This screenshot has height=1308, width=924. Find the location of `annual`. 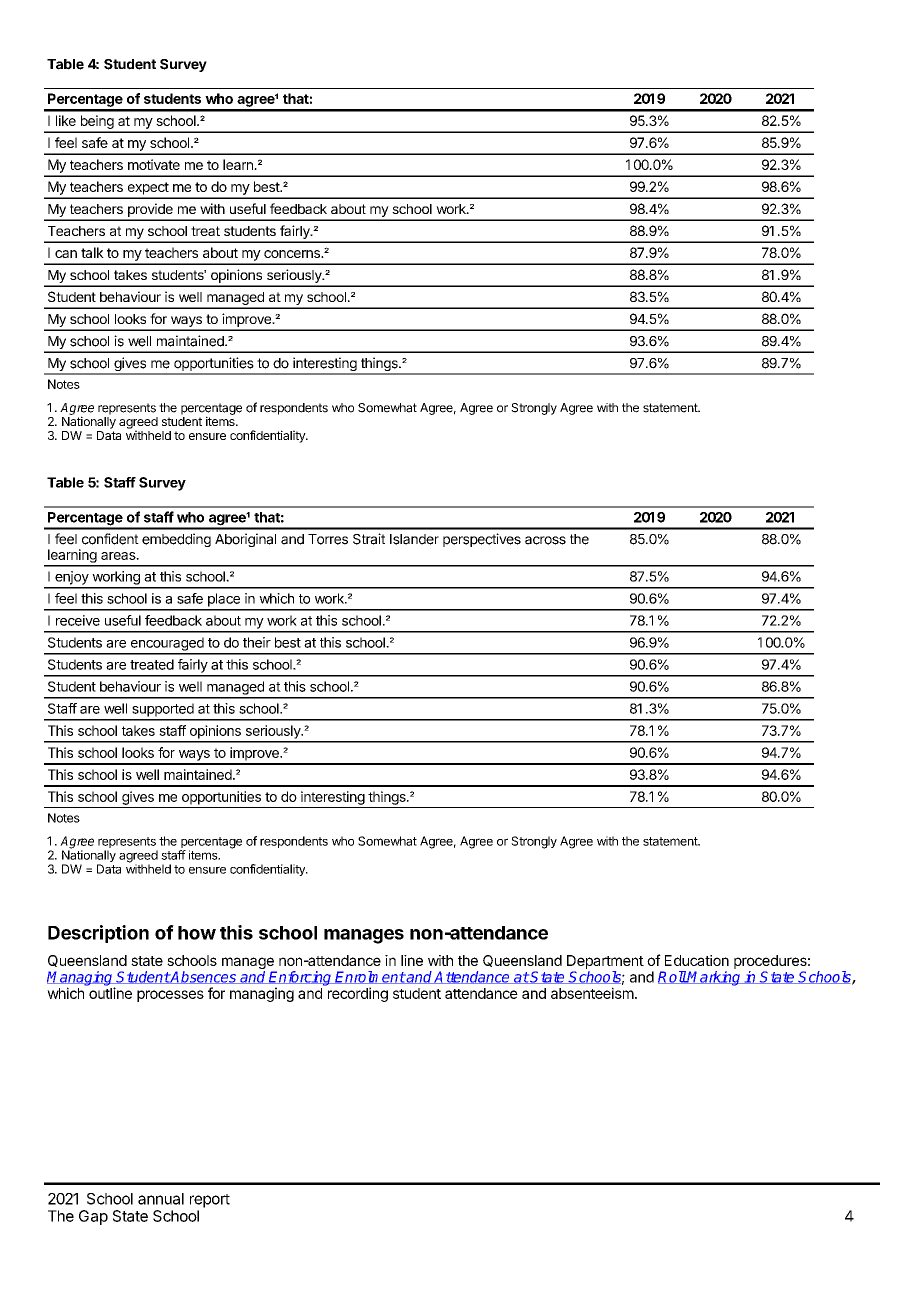

annual is located at coordinates (161, 1199).
